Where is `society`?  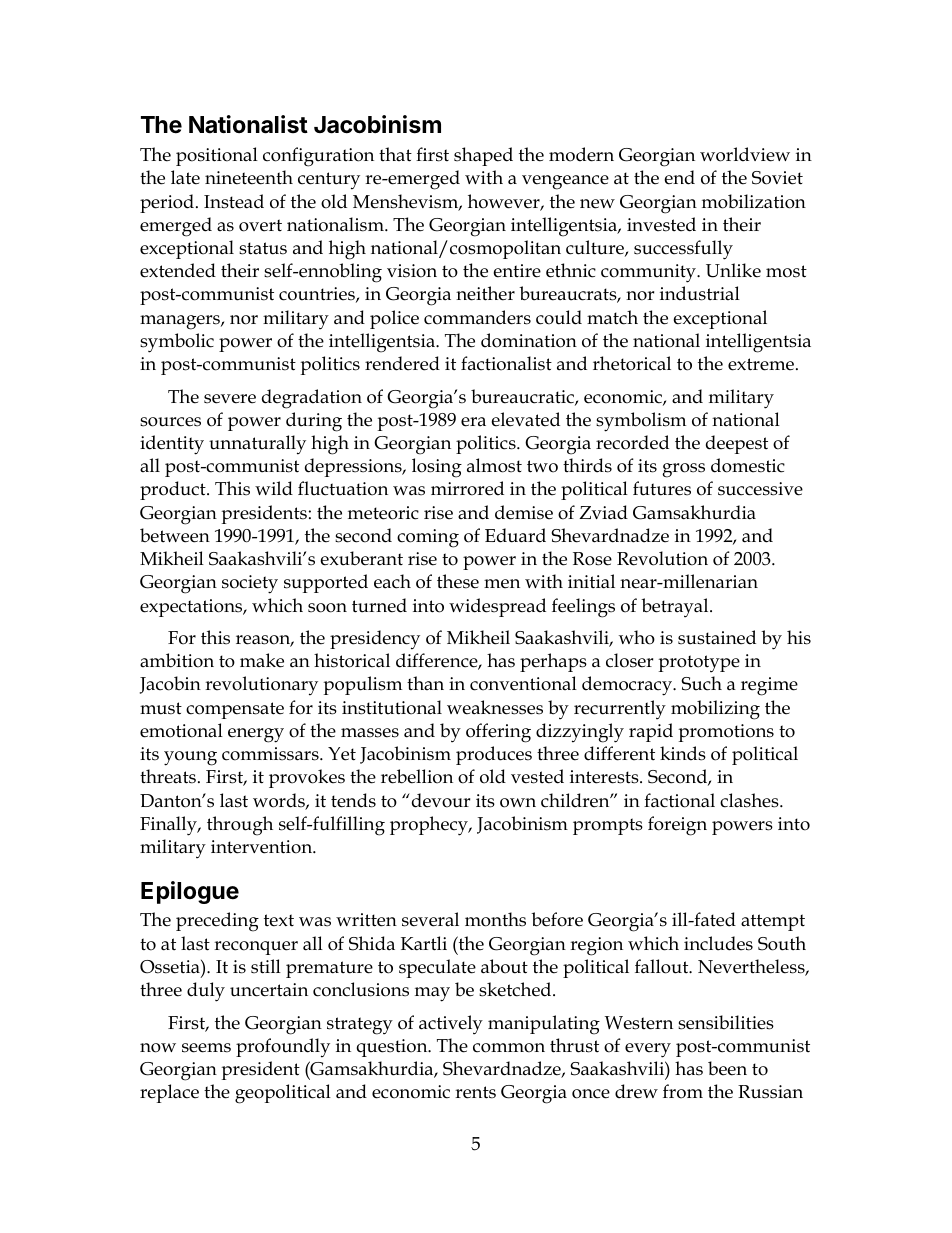
society is located at coordinates (250, 584).
